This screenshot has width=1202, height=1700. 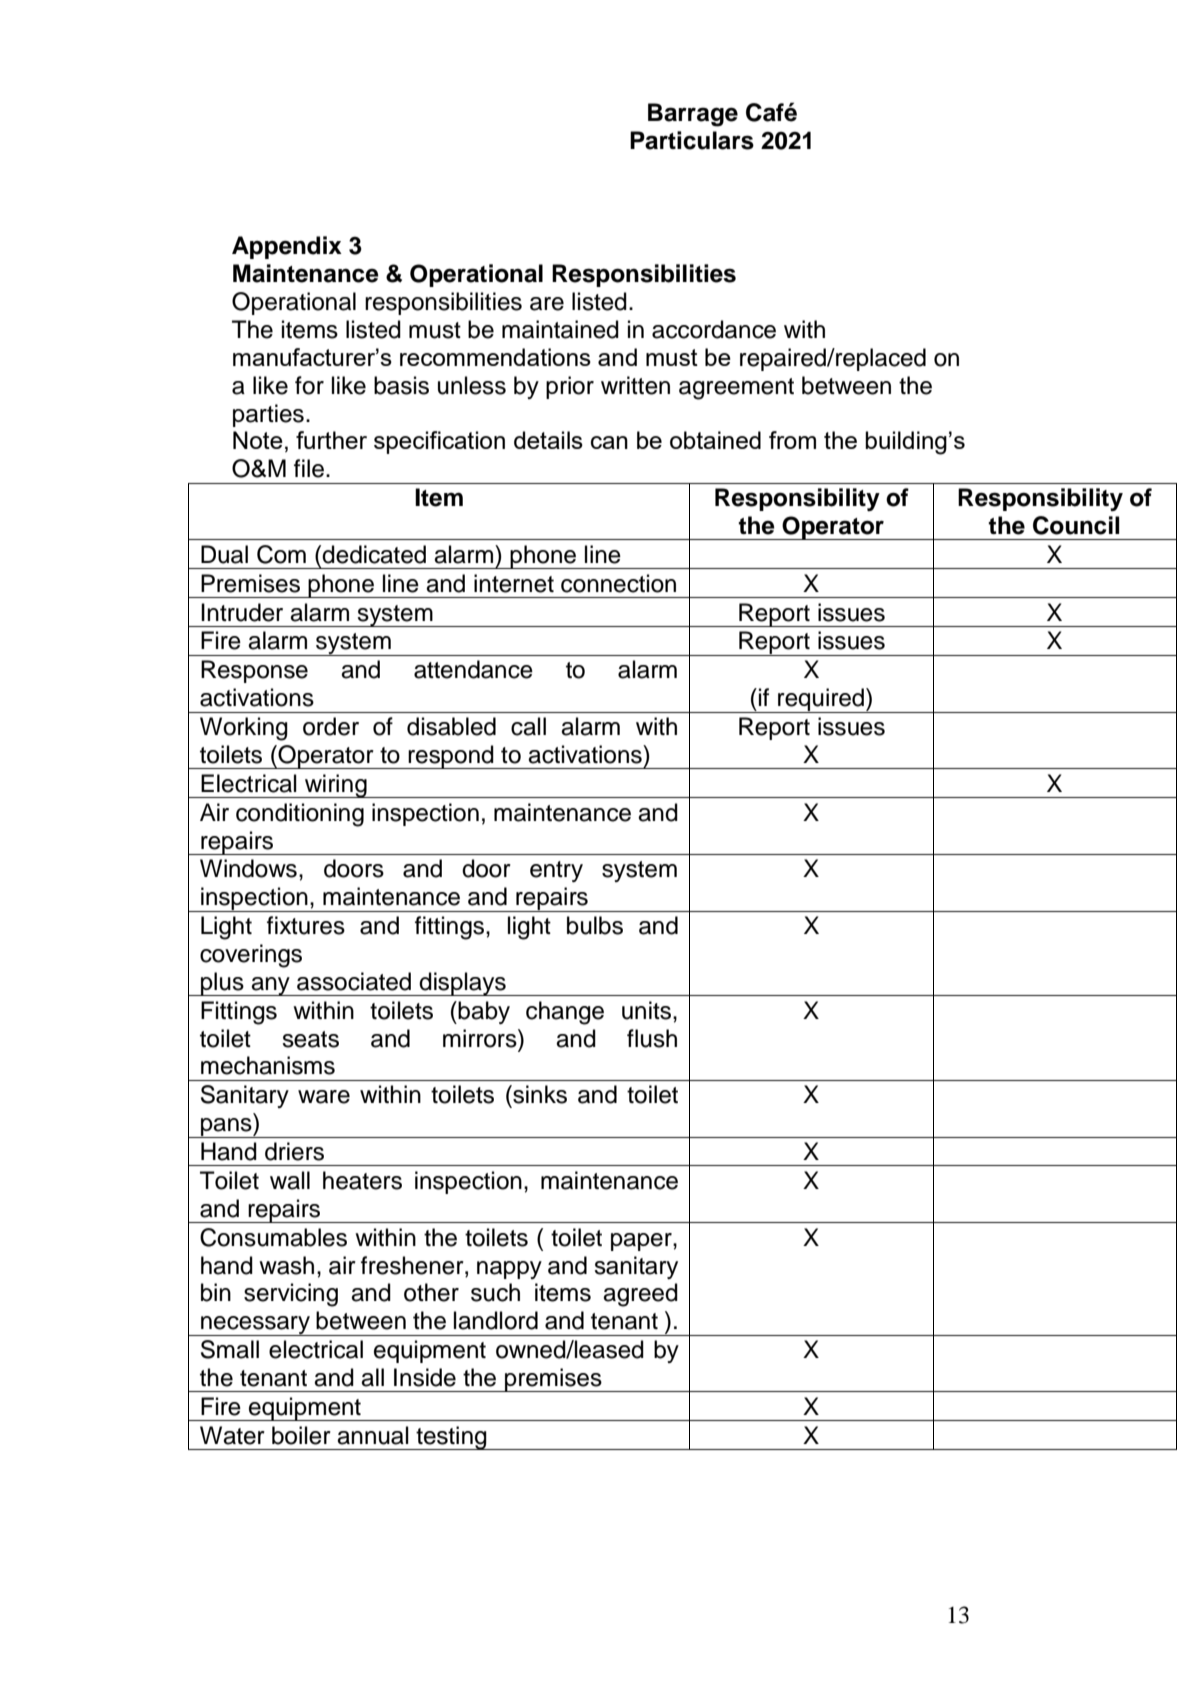 What do you see at coordinates (821, 700) in the screenshot?
I see `required` at bounding box center [821, 700].
